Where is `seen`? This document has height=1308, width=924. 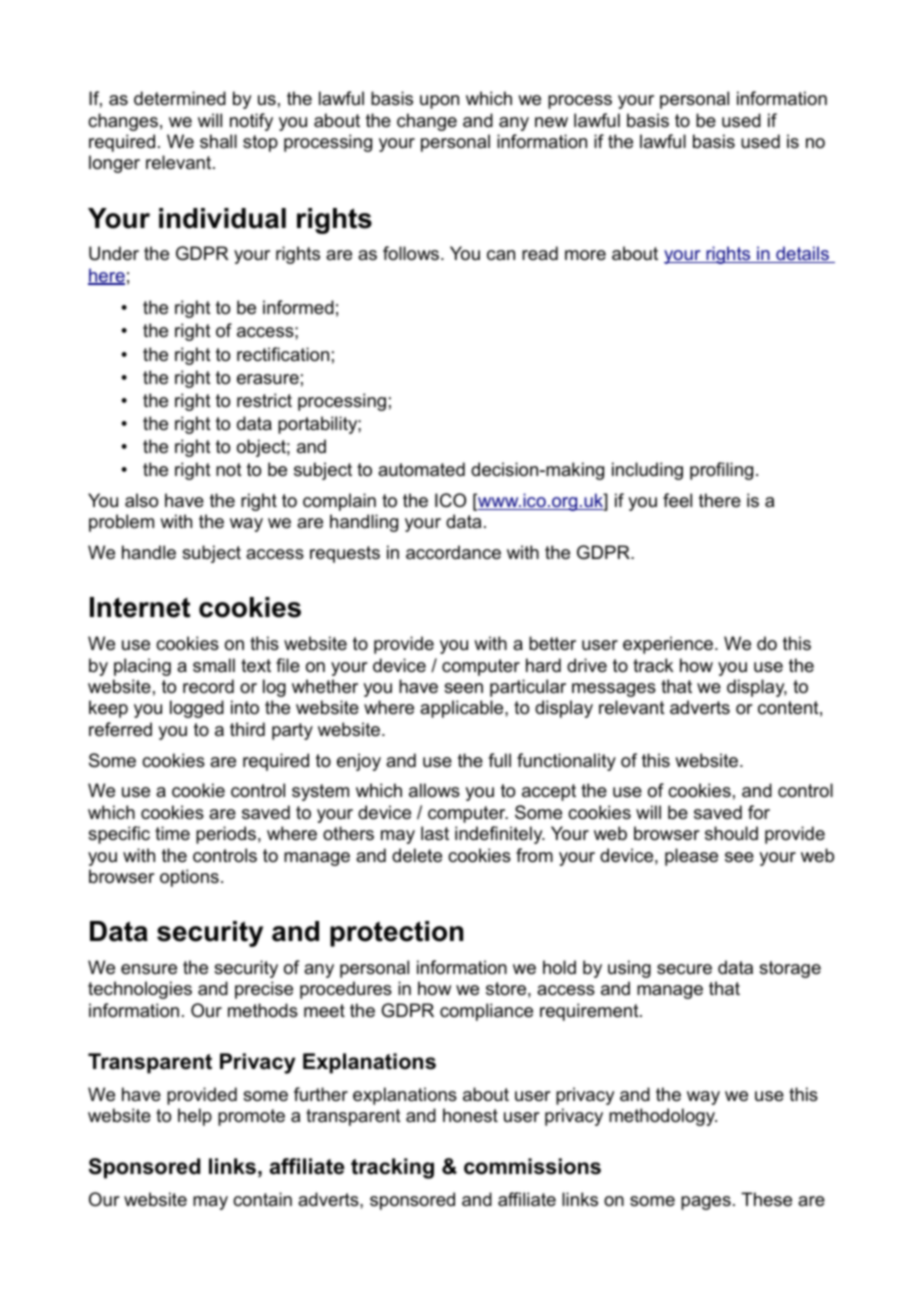 seen is located at coordinates (463, 688).
